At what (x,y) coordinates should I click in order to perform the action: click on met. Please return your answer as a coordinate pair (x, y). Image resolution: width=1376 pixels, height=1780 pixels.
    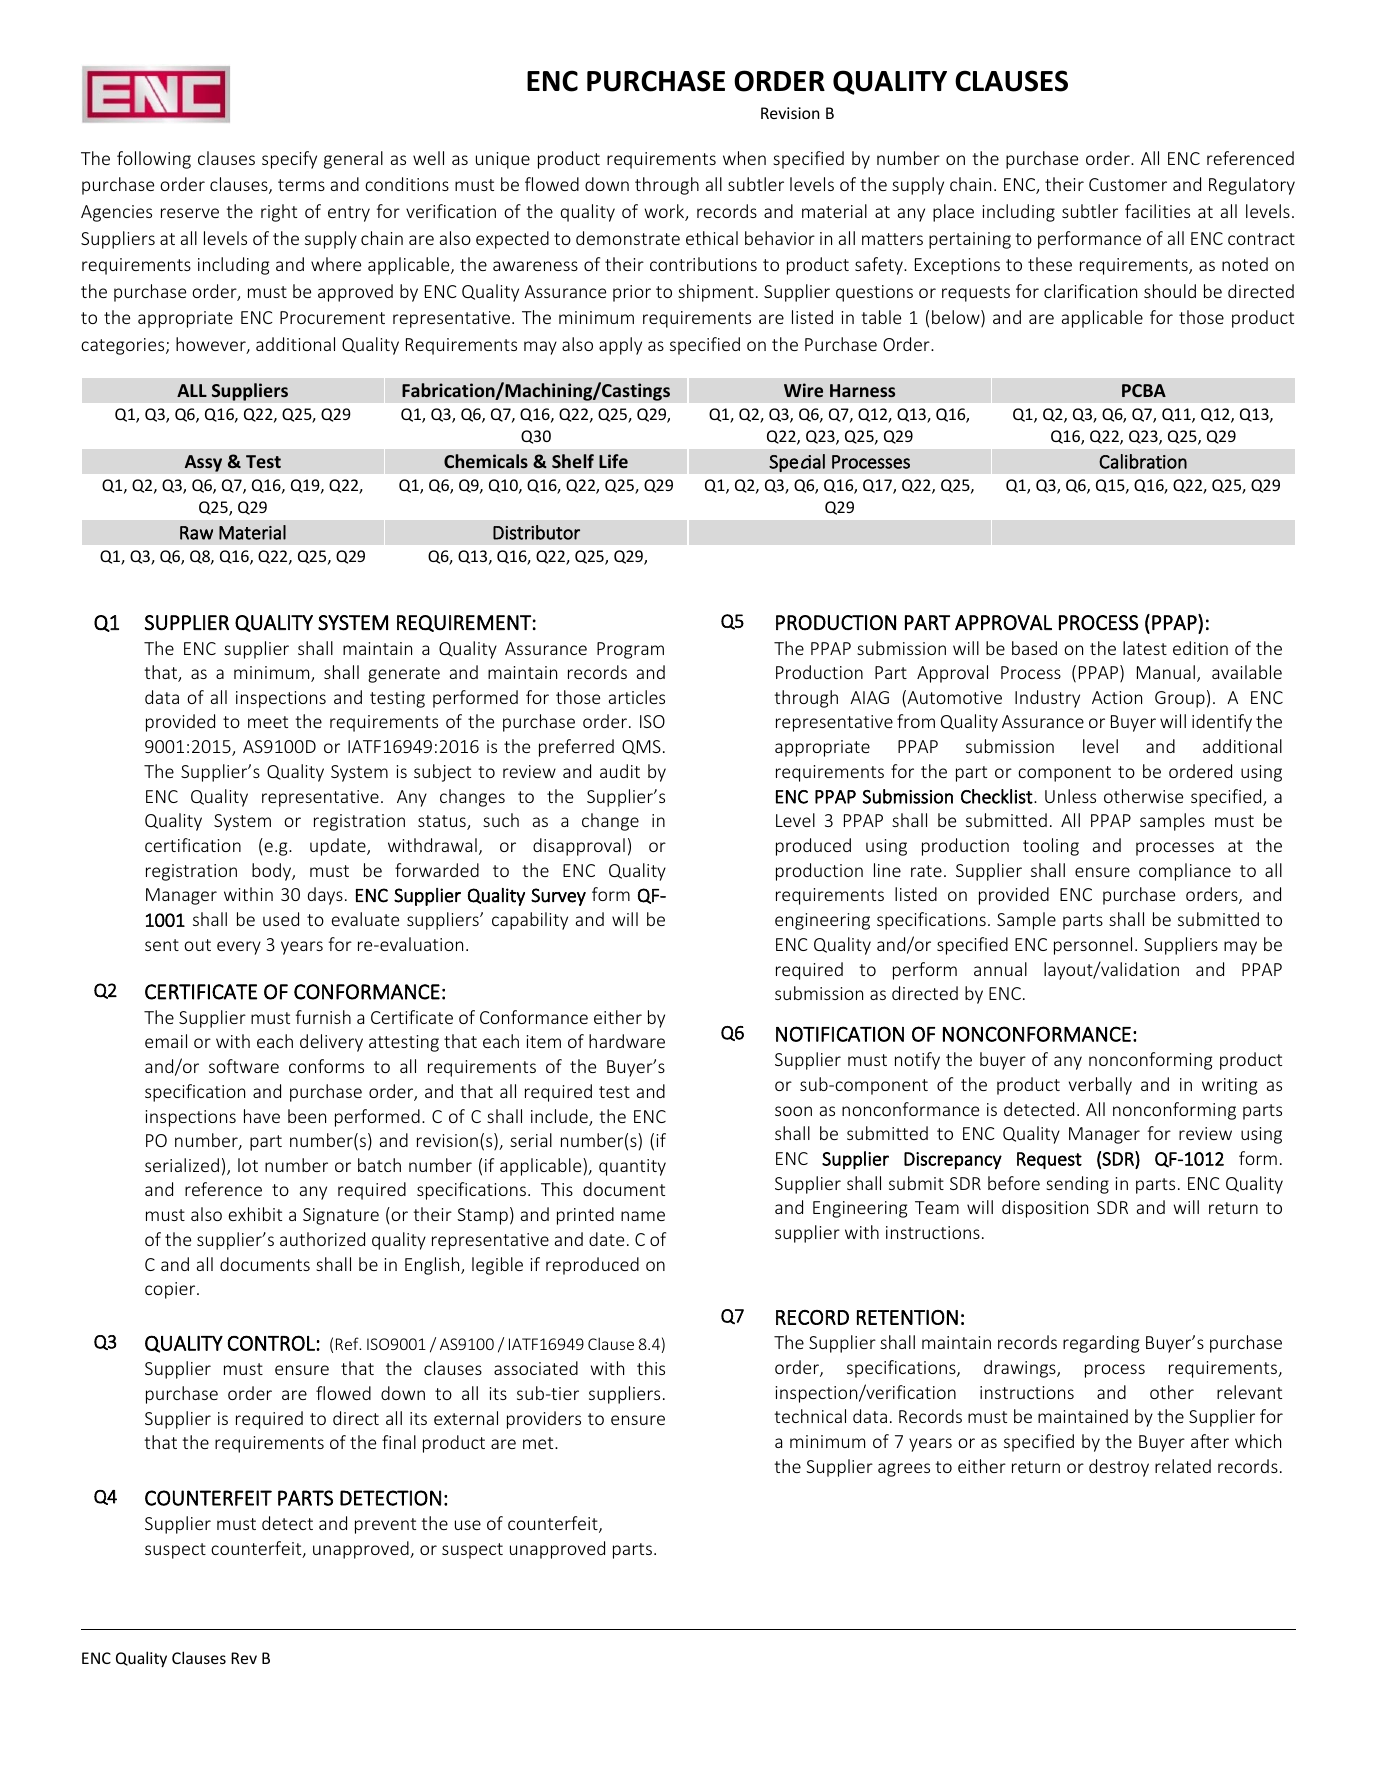
    Looking at the image, I should click on (539, 1443).
